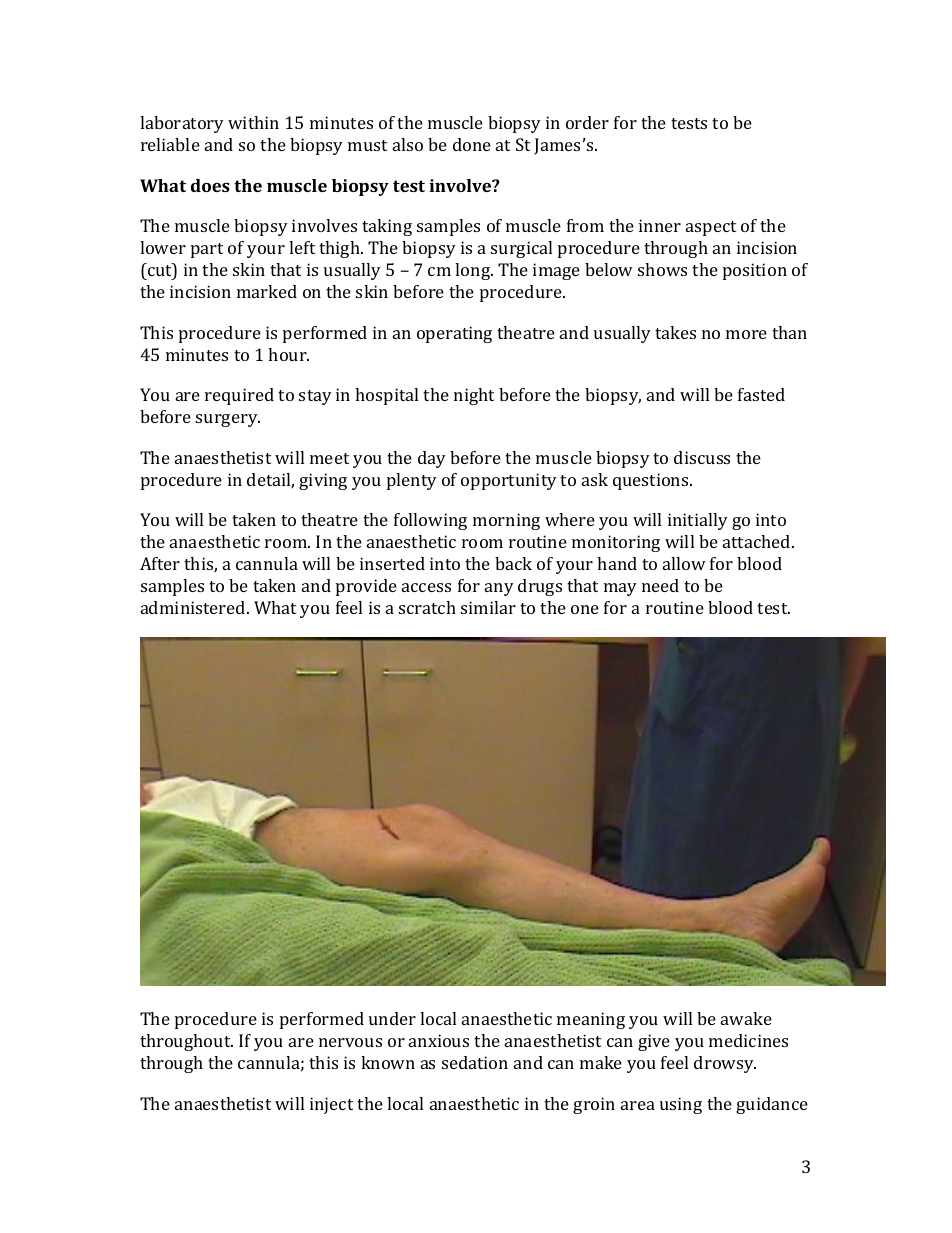  I want to click on within, so click(253, 122).
